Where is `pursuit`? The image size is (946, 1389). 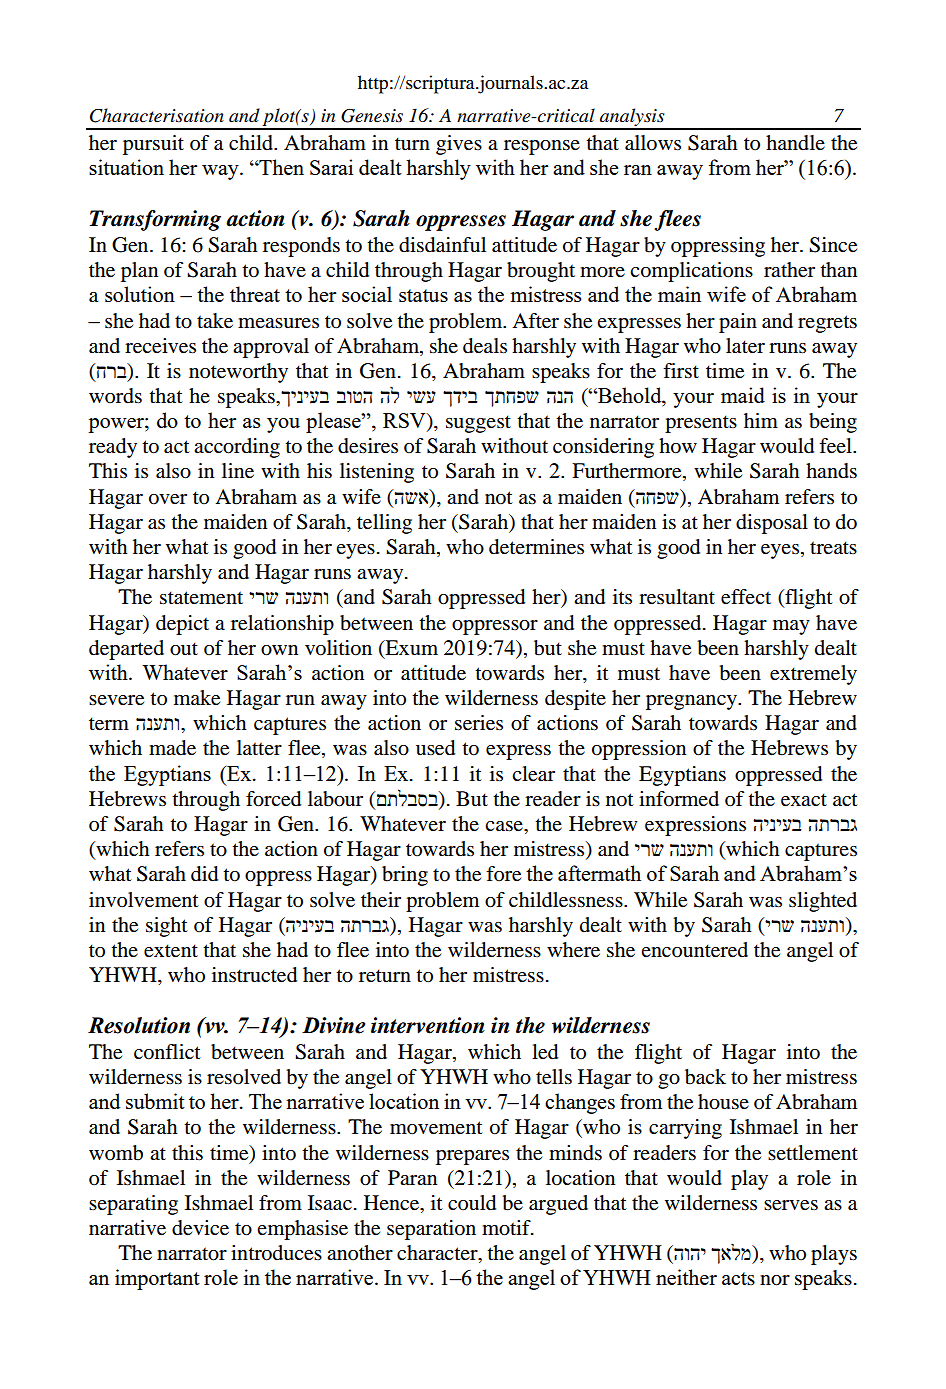
pursuit is located at coordinates (153, 145).
